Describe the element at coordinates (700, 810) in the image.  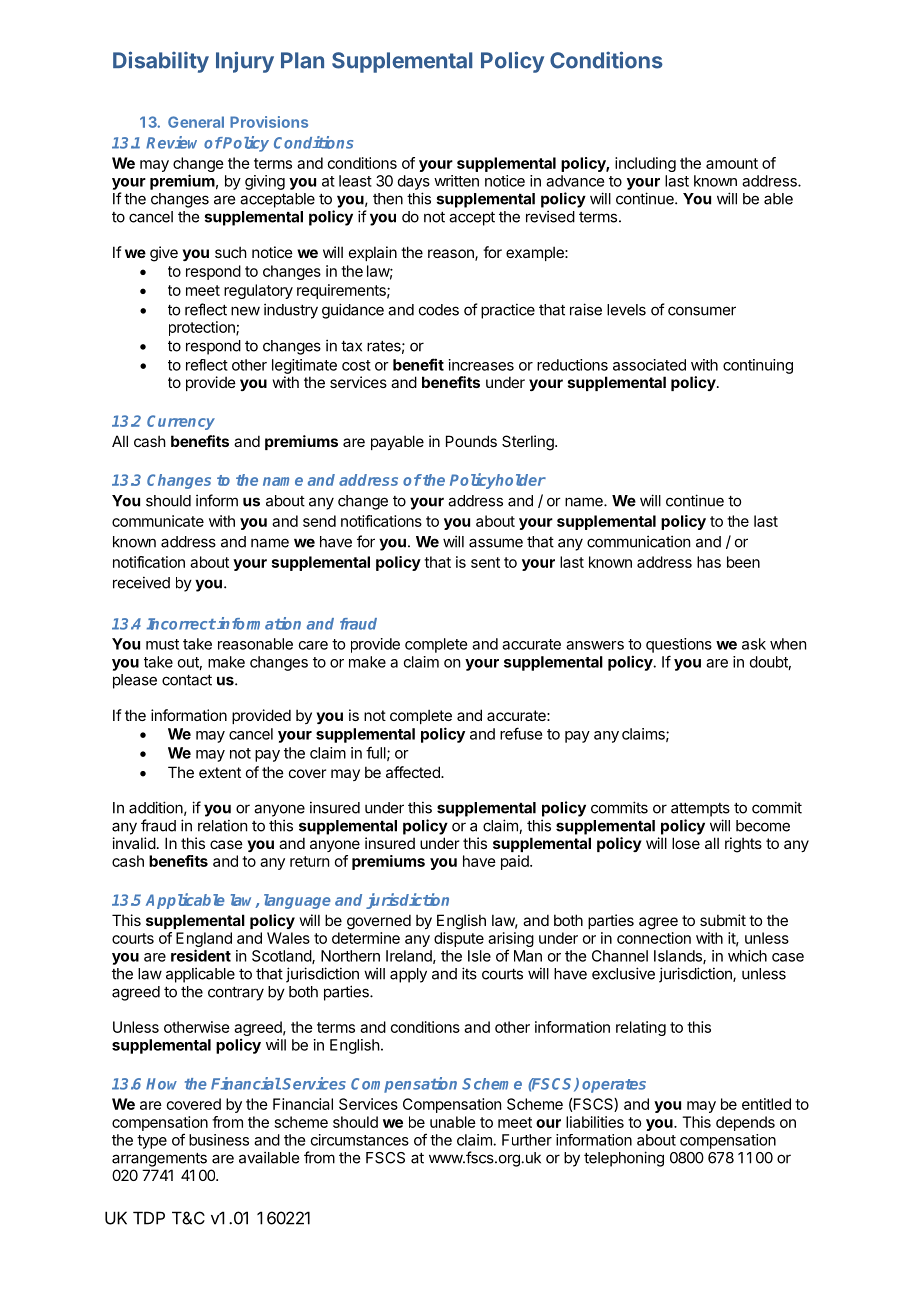
I see `attempts` at that location.
